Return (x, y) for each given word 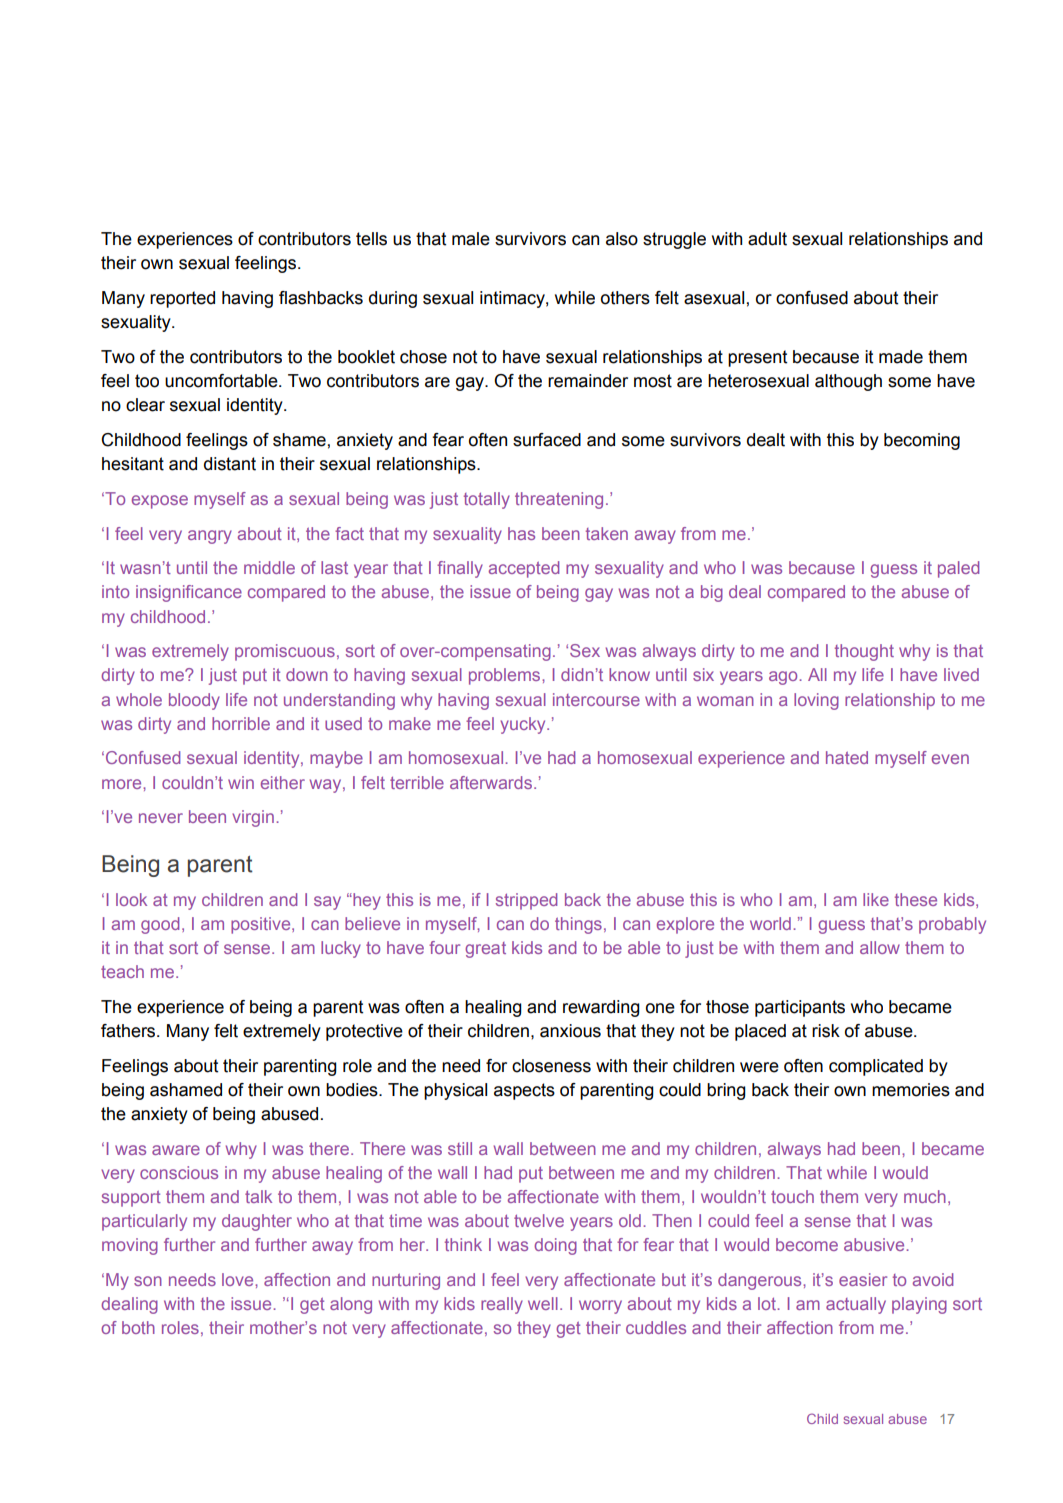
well (543, 1303)
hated (847, 757)
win (241, 782)
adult (767, 239)
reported (182, 299)
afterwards (492, 782)
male (471, 239)
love (239, 1279)
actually (856, 1305)
